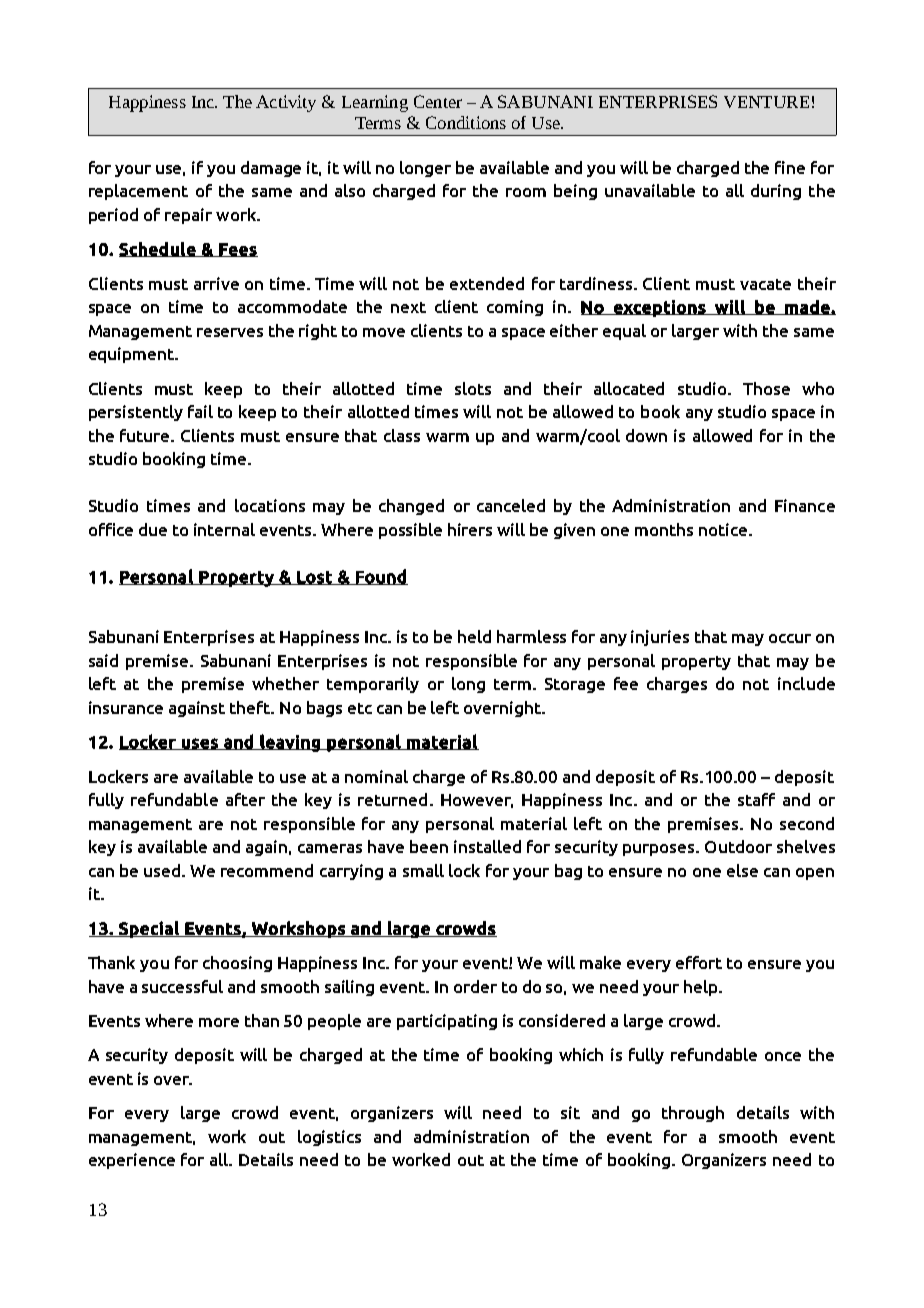  I want to click on reserves, so click(230, 332).
